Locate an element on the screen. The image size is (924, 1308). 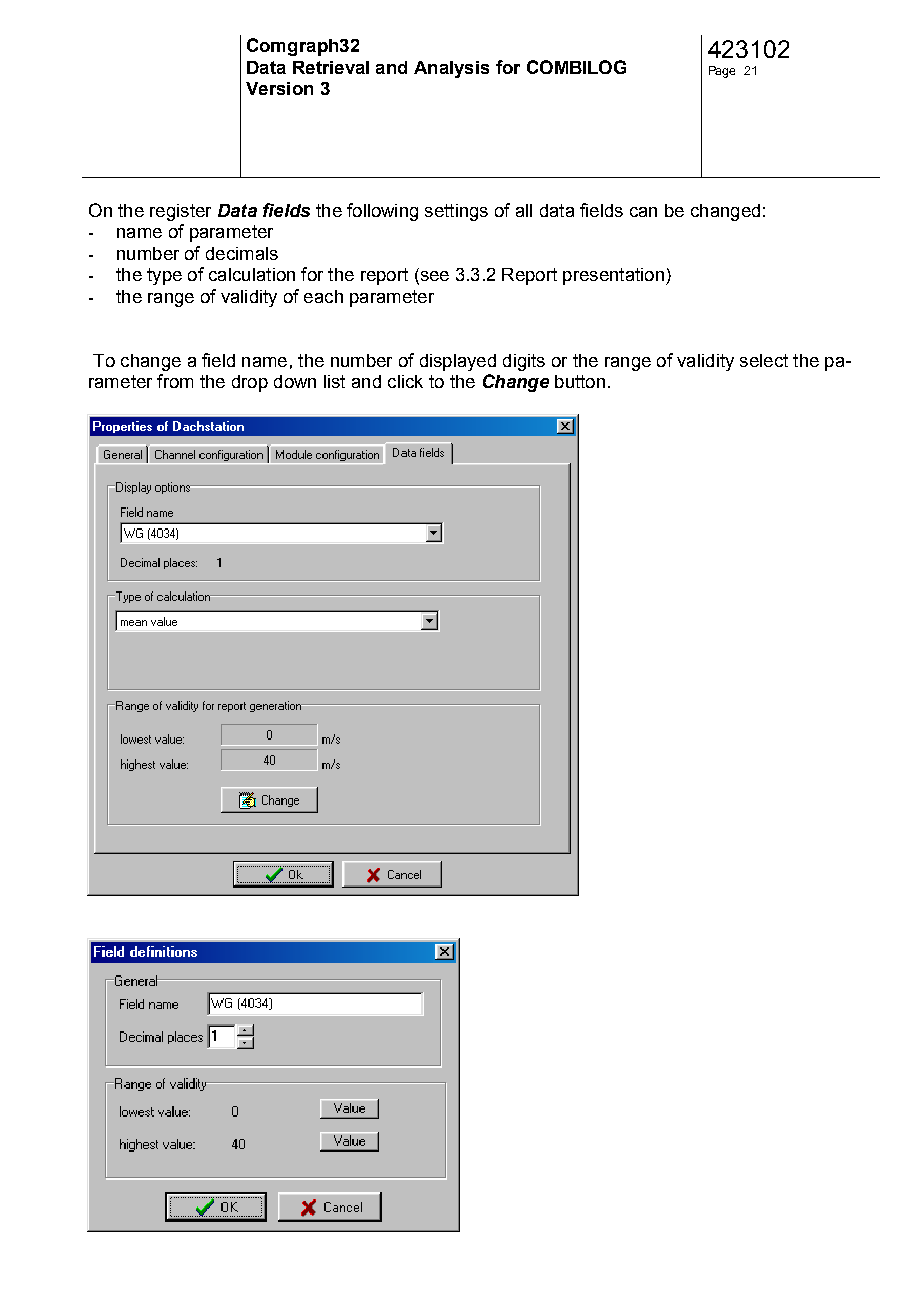
drop is located at coordinates (250, 383).
